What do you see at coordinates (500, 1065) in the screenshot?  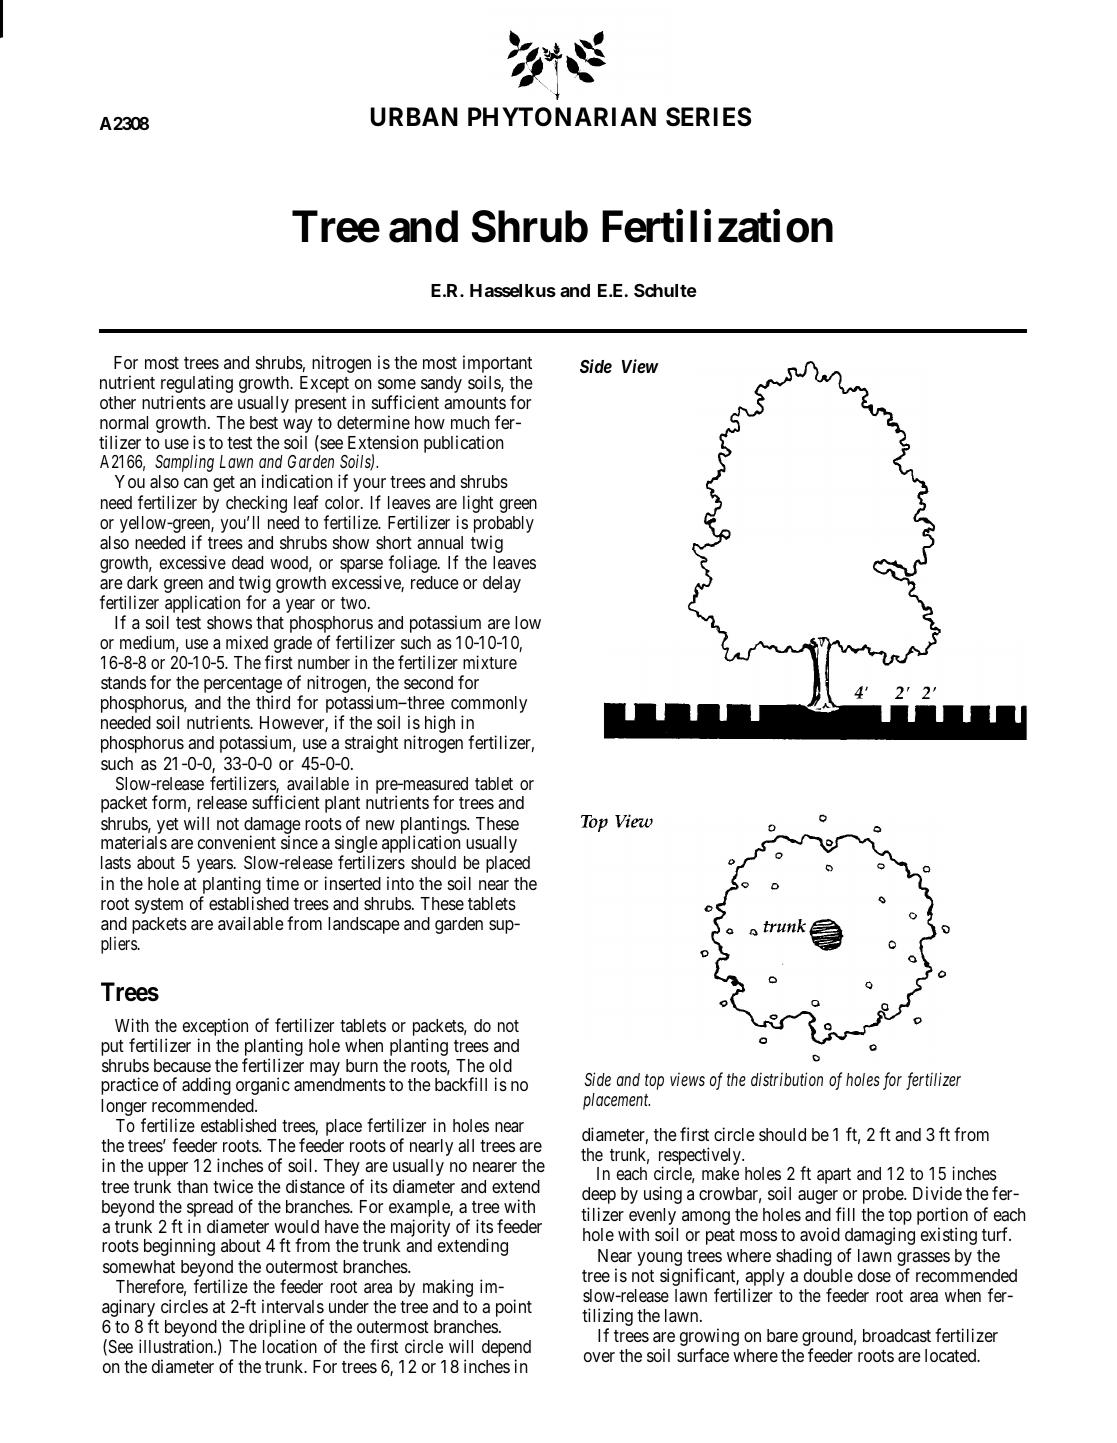 I see `old` at bounding box center [500, 1065].
